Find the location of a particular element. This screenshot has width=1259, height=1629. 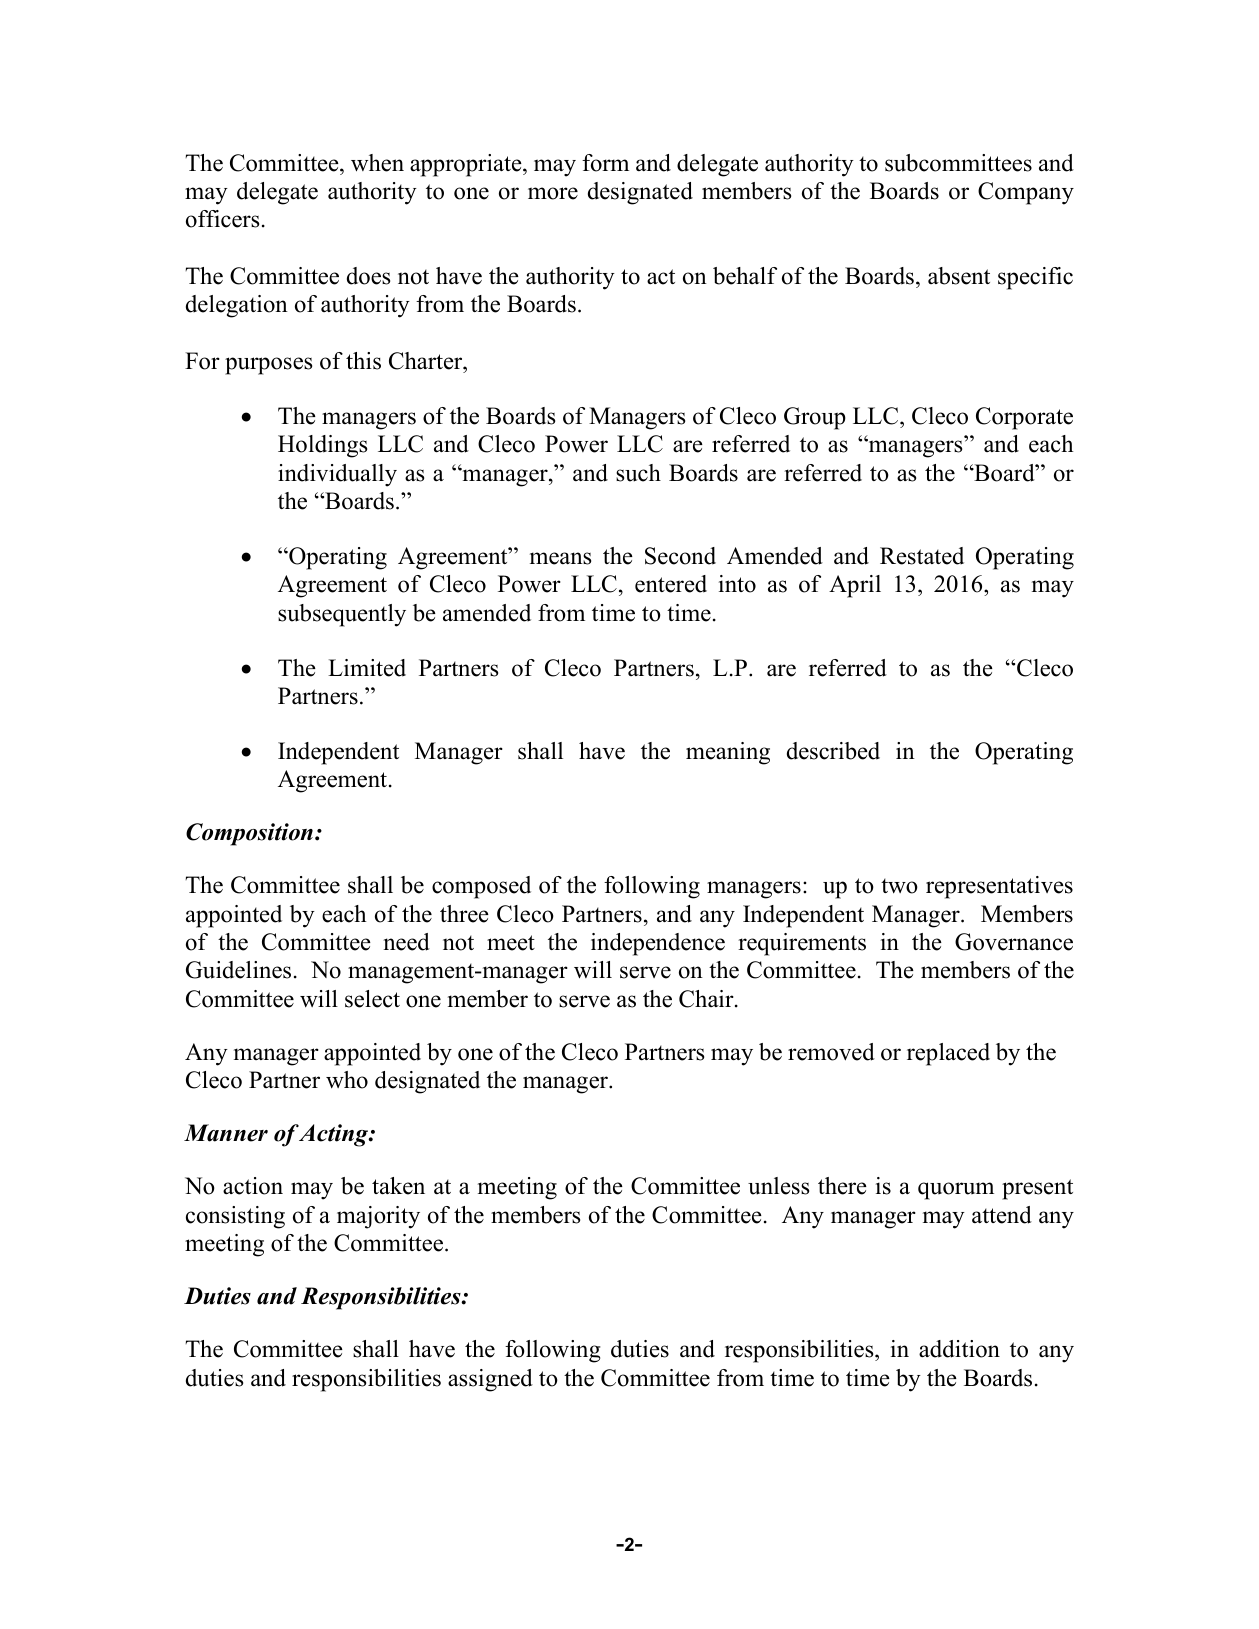

form is located at coordinates (605, 163).
